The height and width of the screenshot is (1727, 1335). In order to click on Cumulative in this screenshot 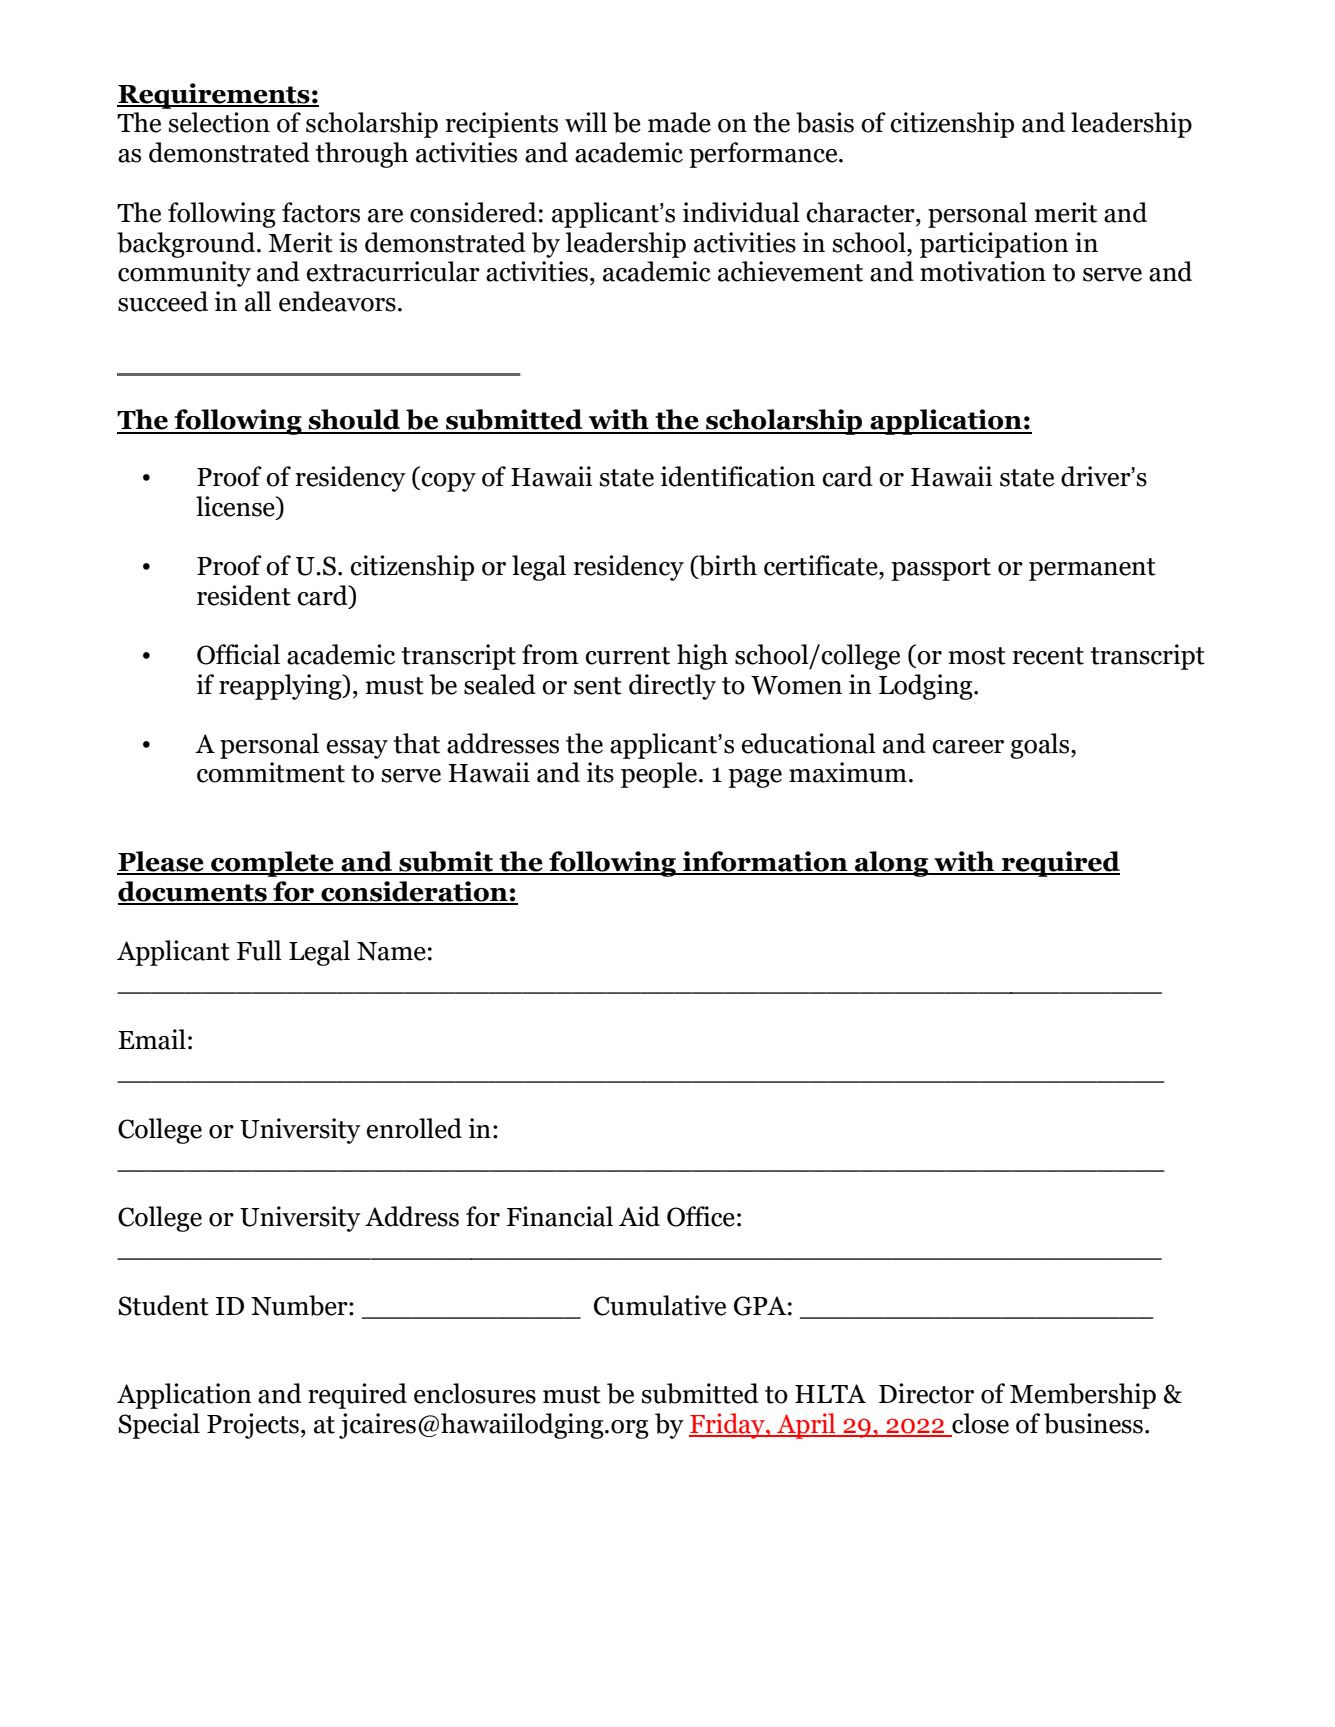, I will do `click(660, 1305)`.
